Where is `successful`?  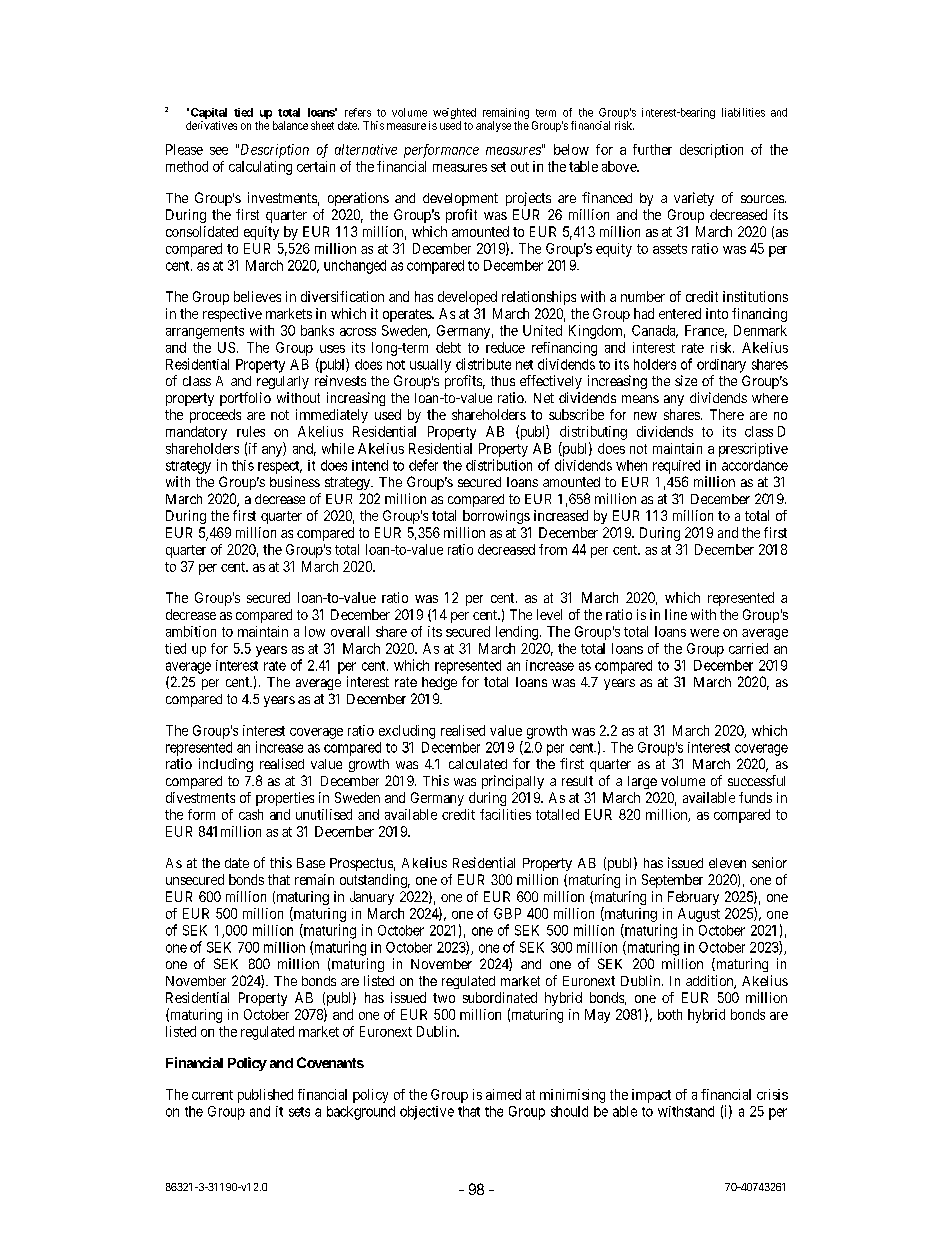 successful is located at coordinates (756, 780).
